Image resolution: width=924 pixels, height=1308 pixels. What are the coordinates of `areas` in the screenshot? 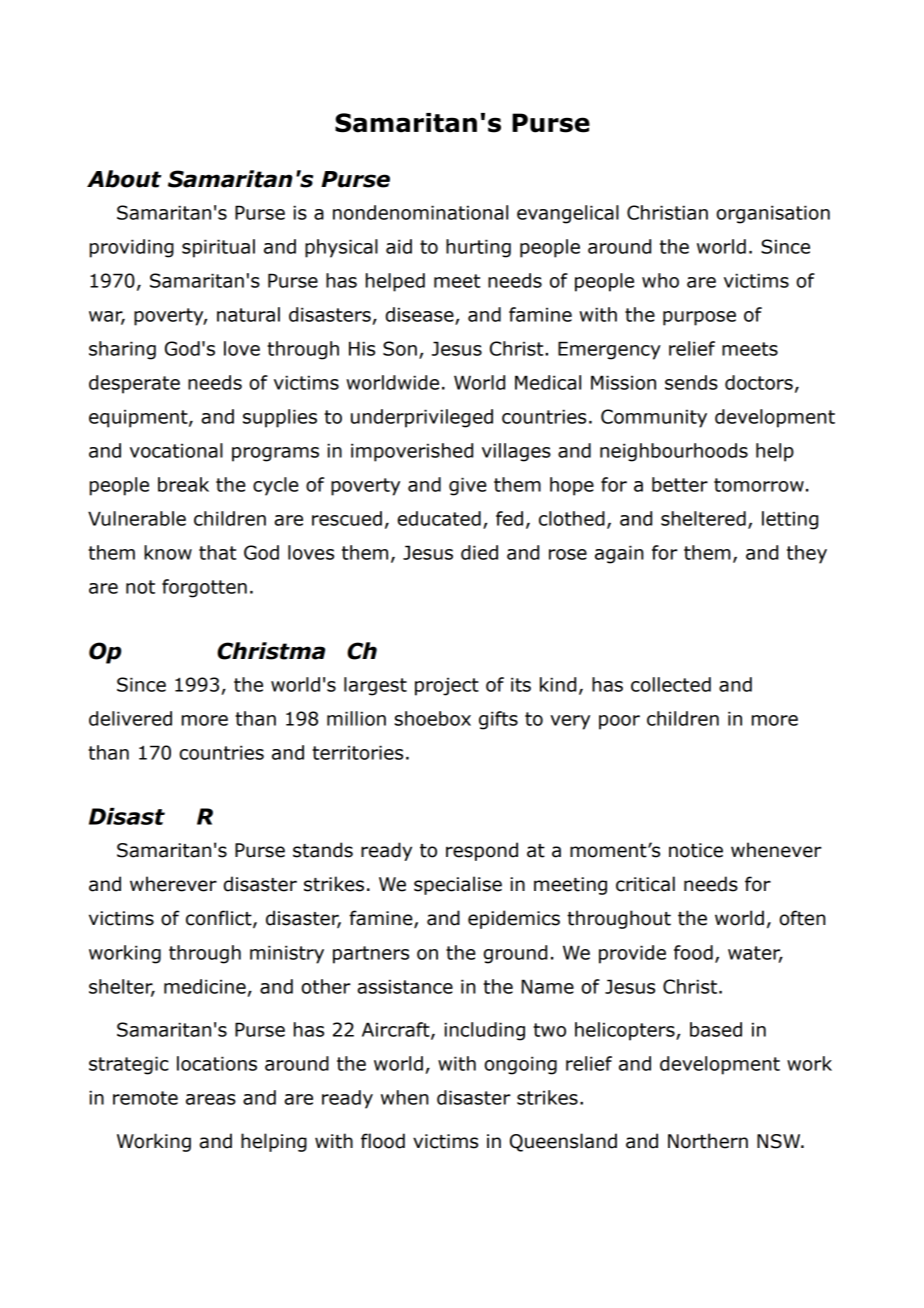 It's located at (211, 1099).
